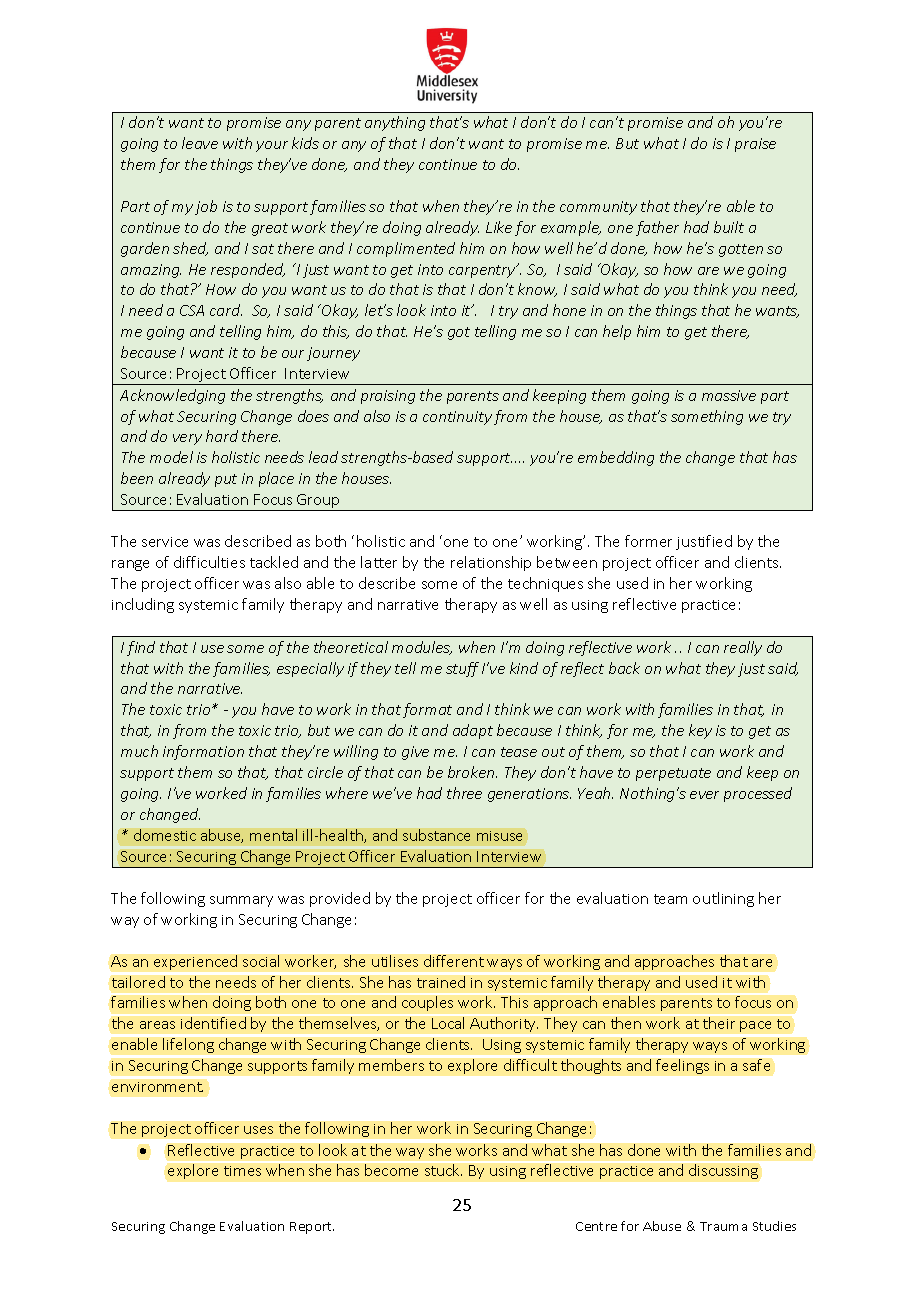 The image size is (924, 1309). I want to click on massive, so click(729, 395).
